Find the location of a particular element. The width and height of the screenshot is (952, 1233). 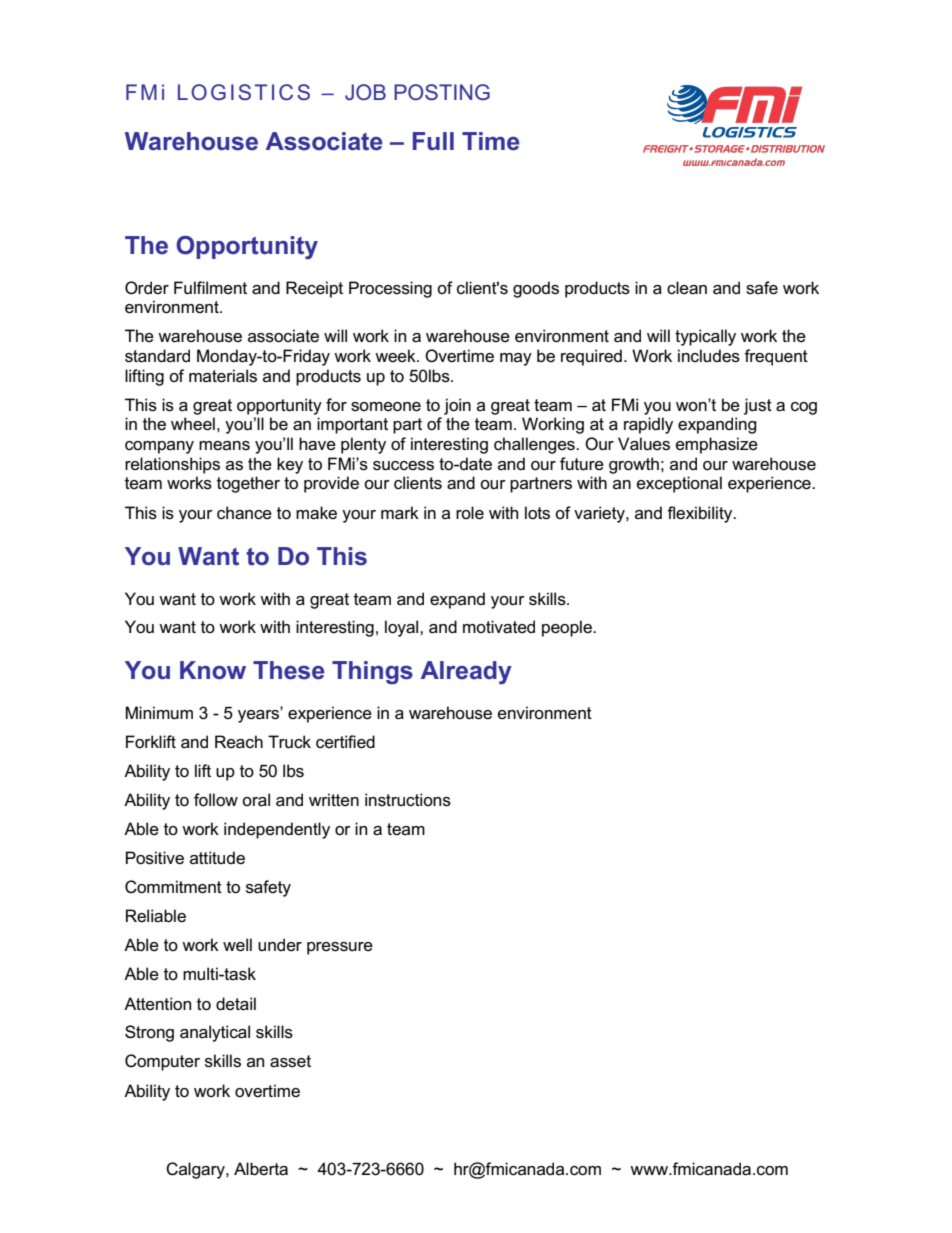

Full is located at coordinates (433, 141).
